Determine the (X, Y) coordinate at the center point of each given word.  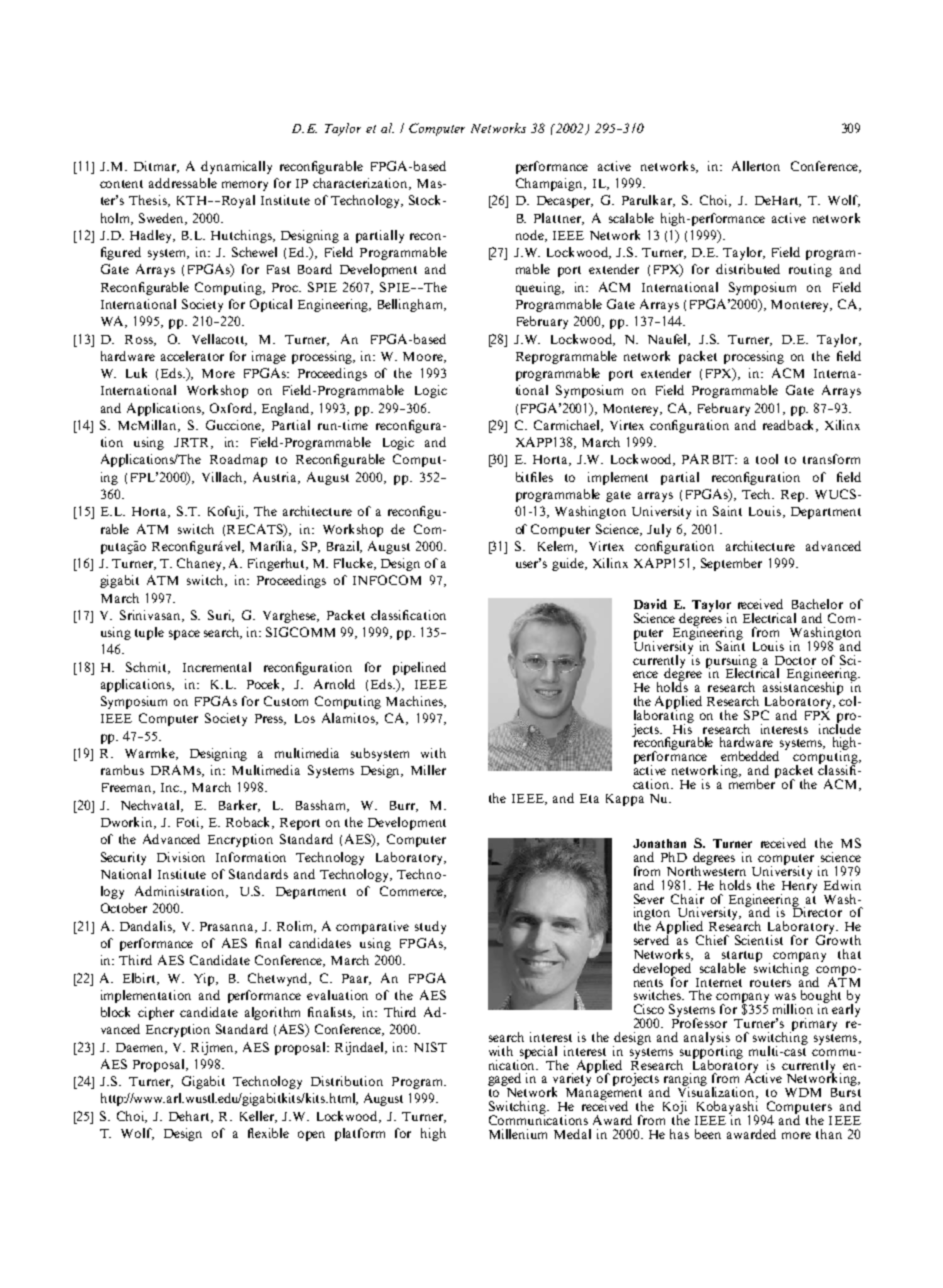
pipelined (419, 668)
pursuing (731, 662)
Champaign (550, 184)
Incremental (217, 667)
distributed (748, 269)
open (311, 1136)
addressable (183, 183)
